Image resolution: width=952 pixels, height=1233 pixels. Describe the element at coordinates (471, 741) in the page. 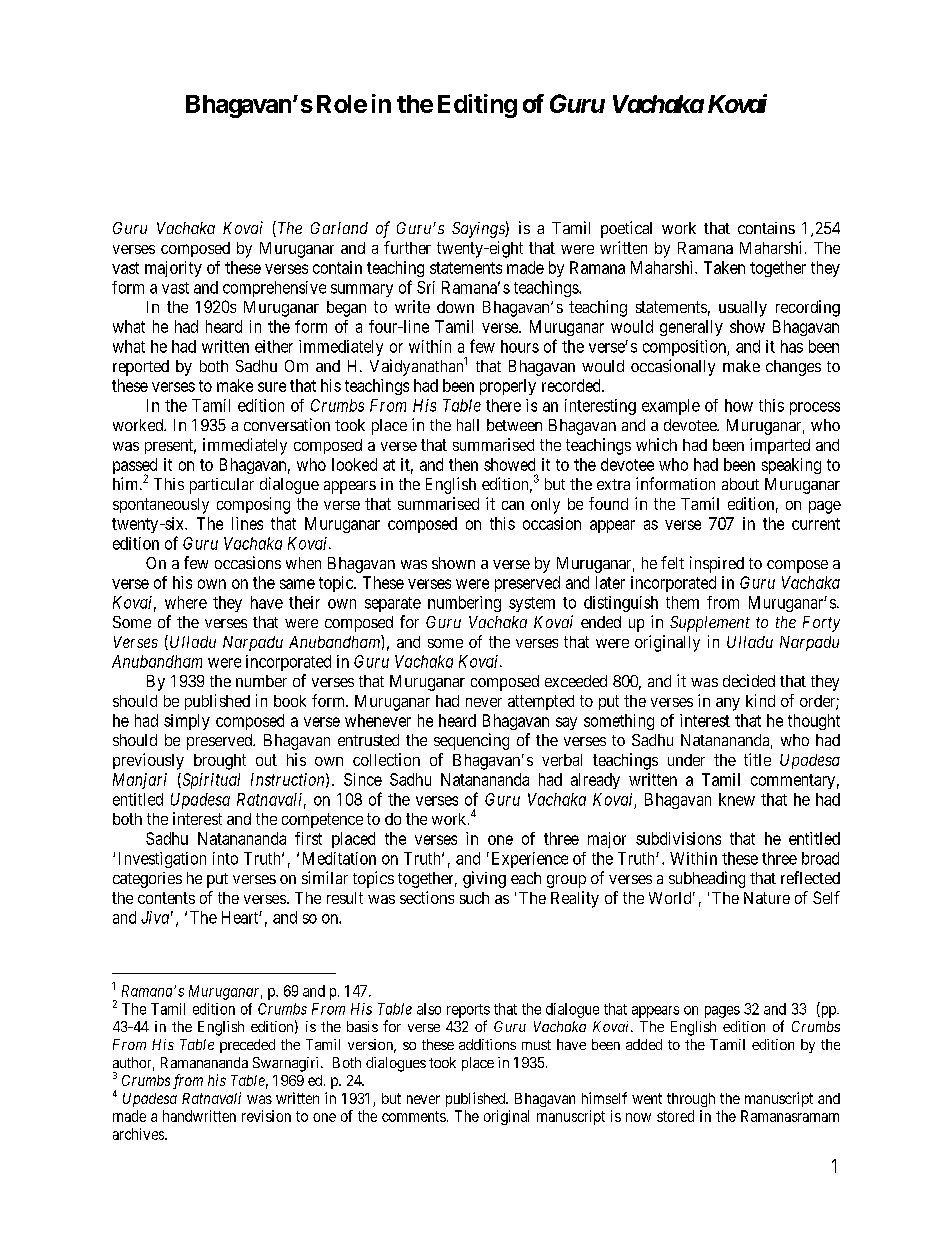

I see `sequencing` at that location.
